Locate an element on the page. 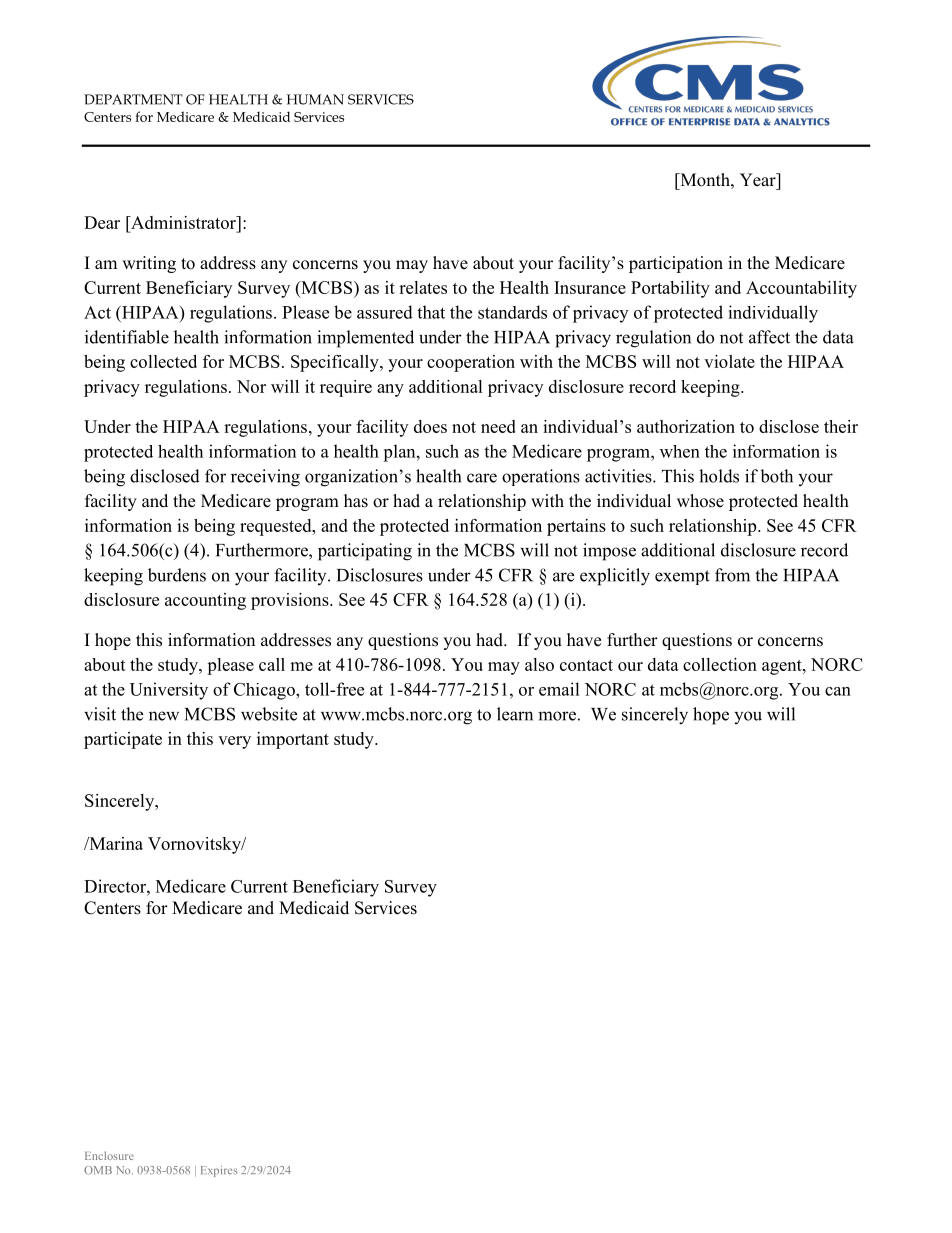 The image size is (952, 1233). HUMAN is located at coordinates (315, 99).
